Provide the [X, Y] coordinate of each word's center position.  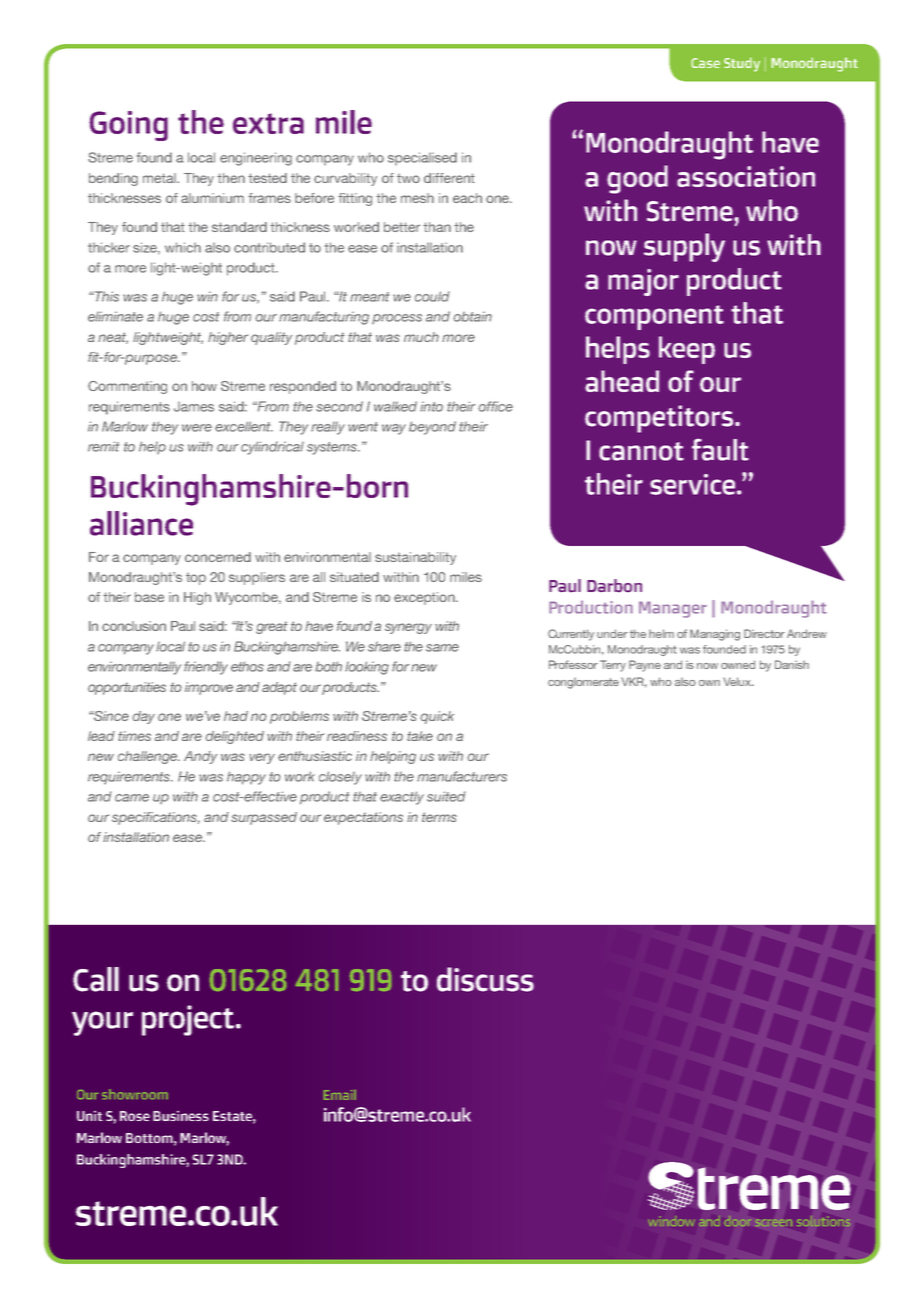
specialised [422, 158]
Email [340, 1095]
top [196, 579]
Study [742, 64]
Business [181, 1116]
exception [425, 598]
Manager [673, 609]
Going [128, 126]
